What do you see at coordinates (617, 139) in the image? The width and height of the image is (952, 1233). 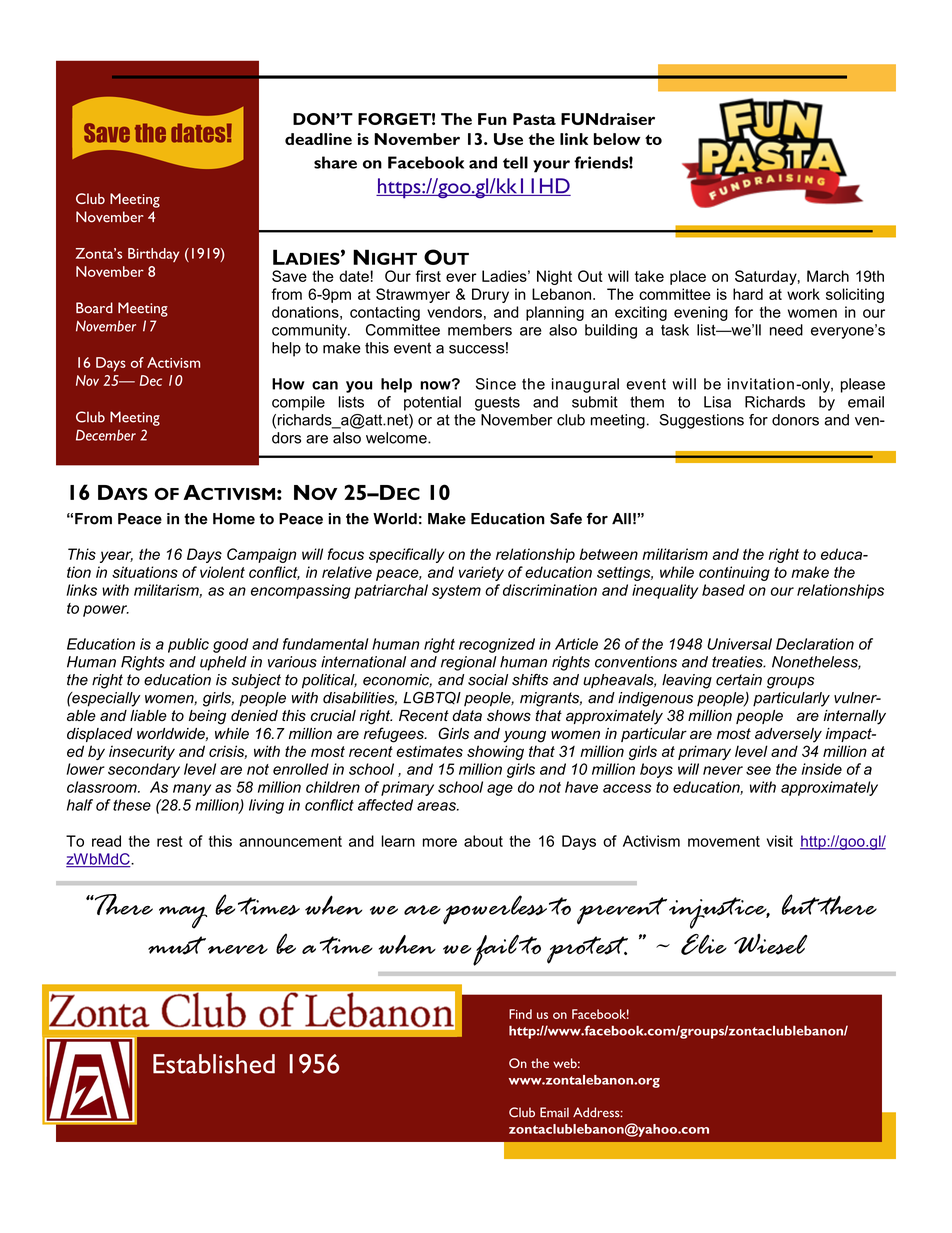 I see `below` at bounding box center [617, 139].
